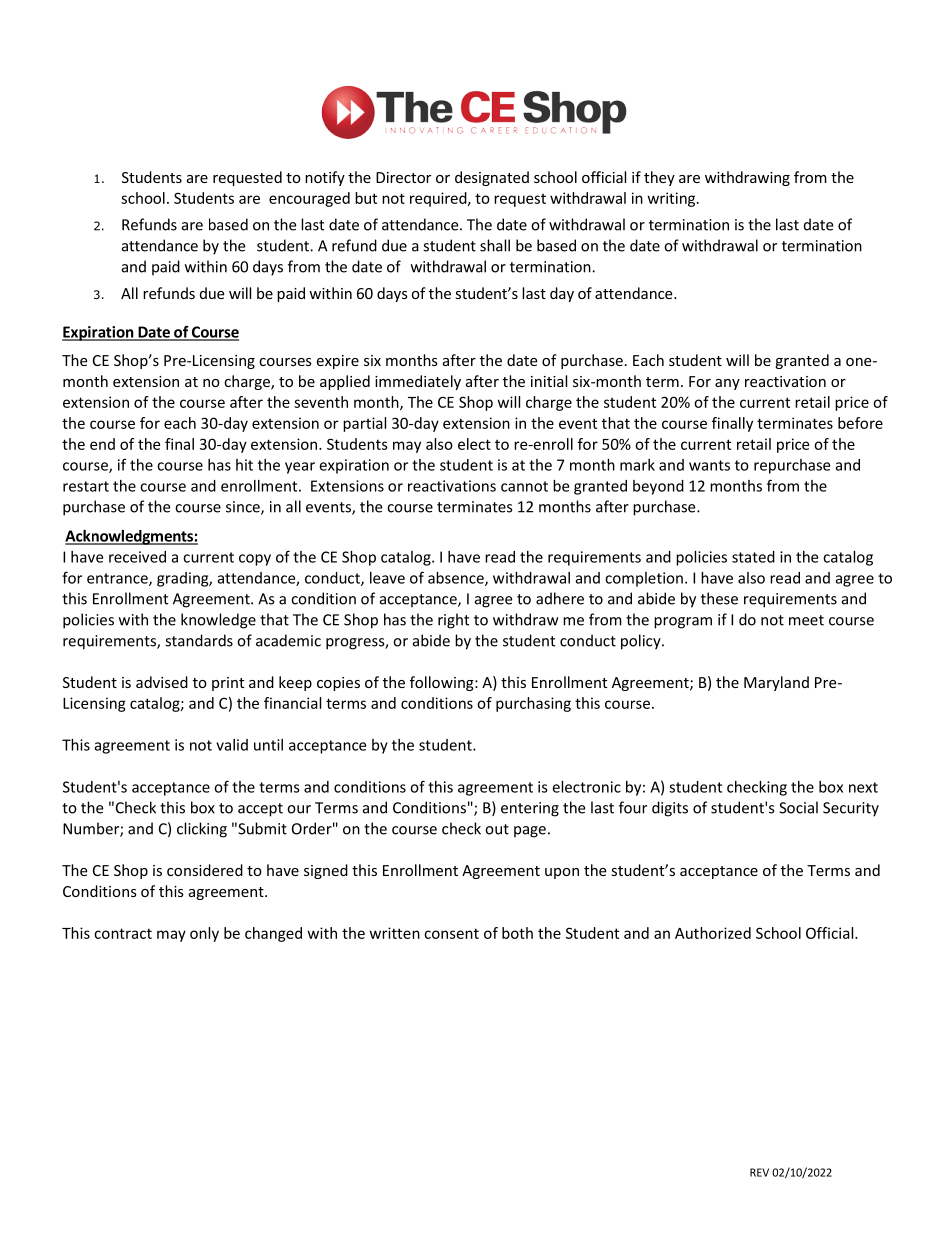 The height and width of the document is (1233, 952). I want to click on clicking, so click(202, 830).
